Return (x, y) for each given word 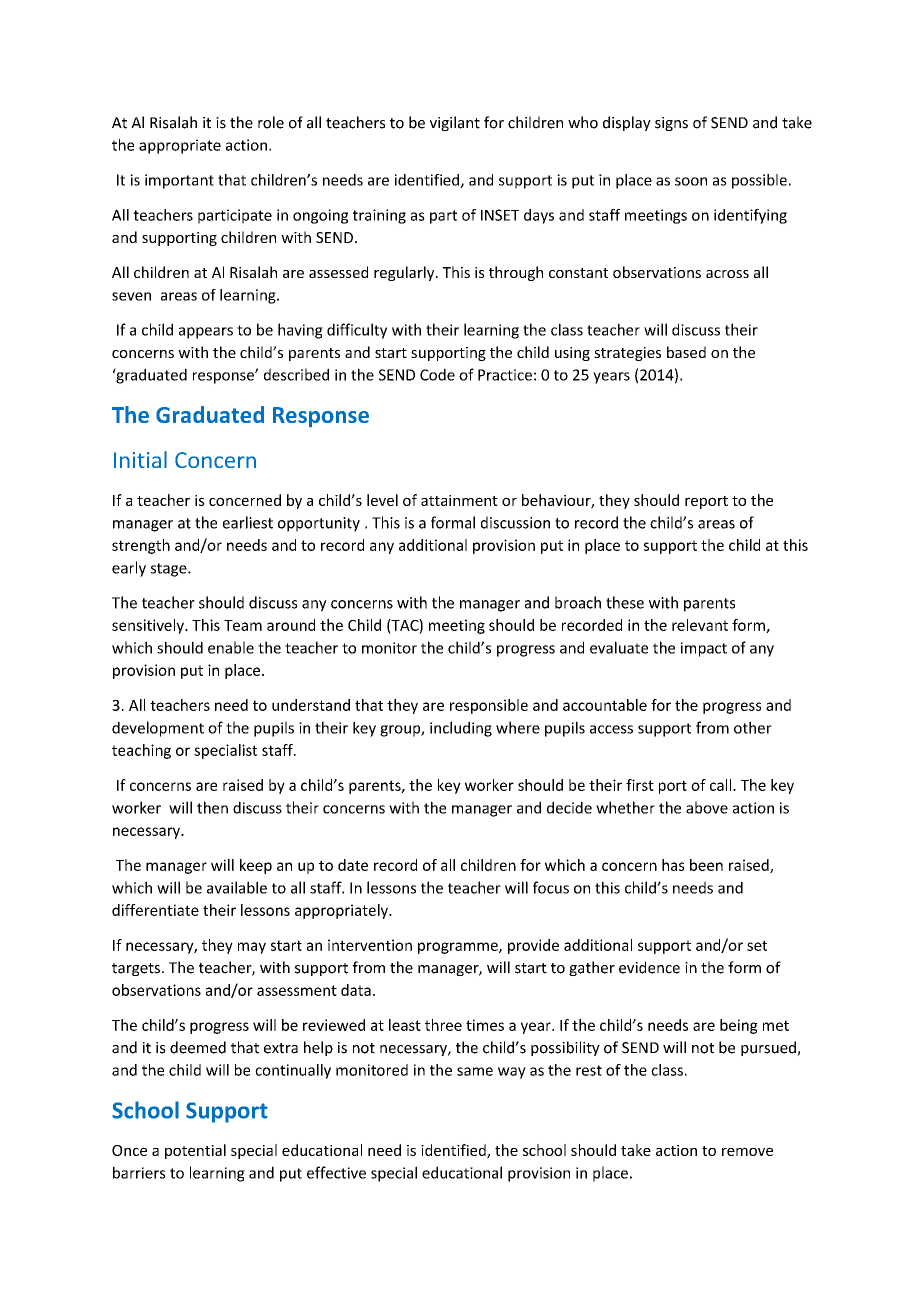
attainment (459, 500)
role (271, 122)
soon (691, 181)
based (686, 352)
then (212, 807)
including (461, 729)
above (707, 807)
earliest (248, 522)
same (475, 1071)
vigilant (455, 123)
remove (747, 1151)
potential (195, 1151)
